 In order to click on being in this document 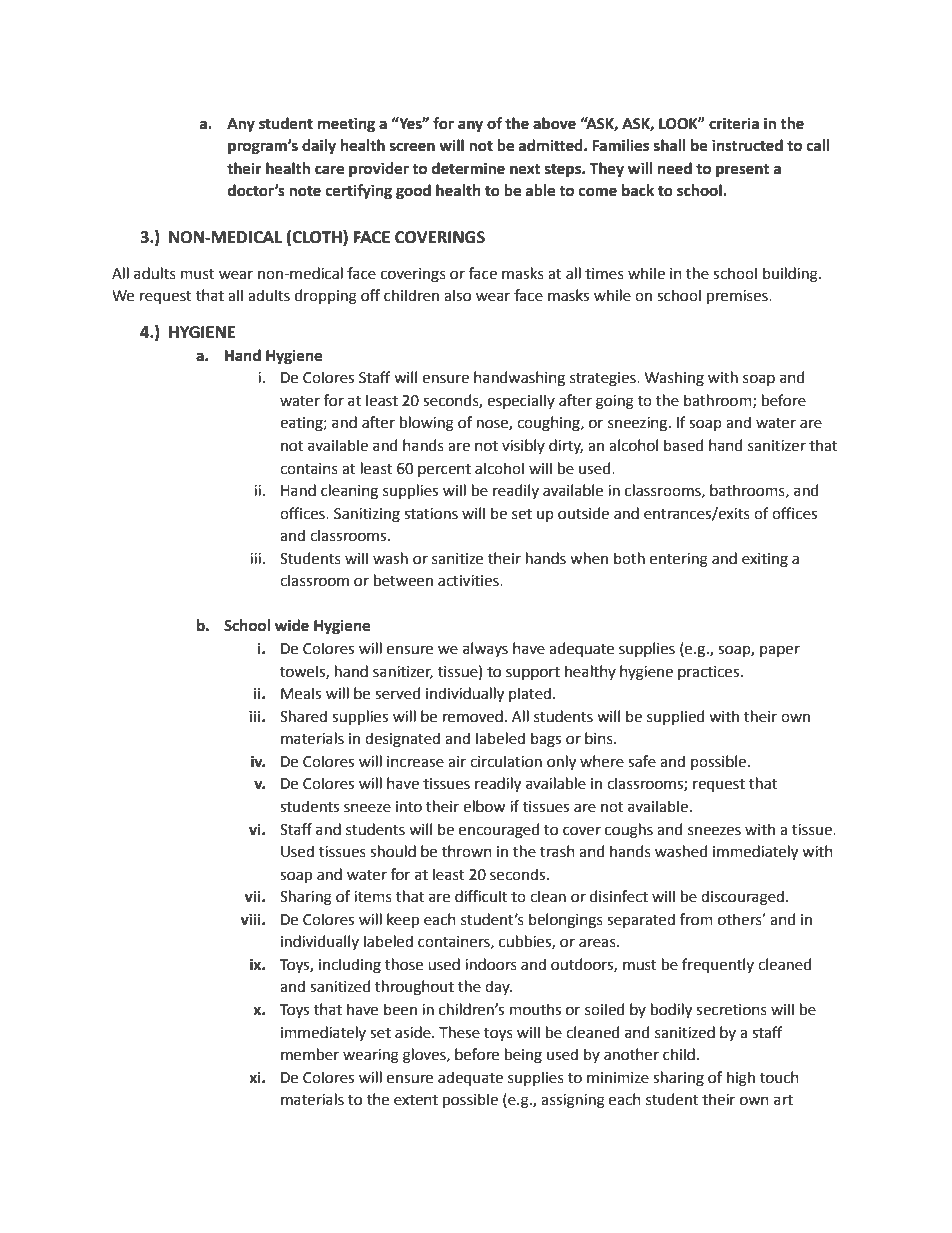, I will do `click(523, 1056)`.
